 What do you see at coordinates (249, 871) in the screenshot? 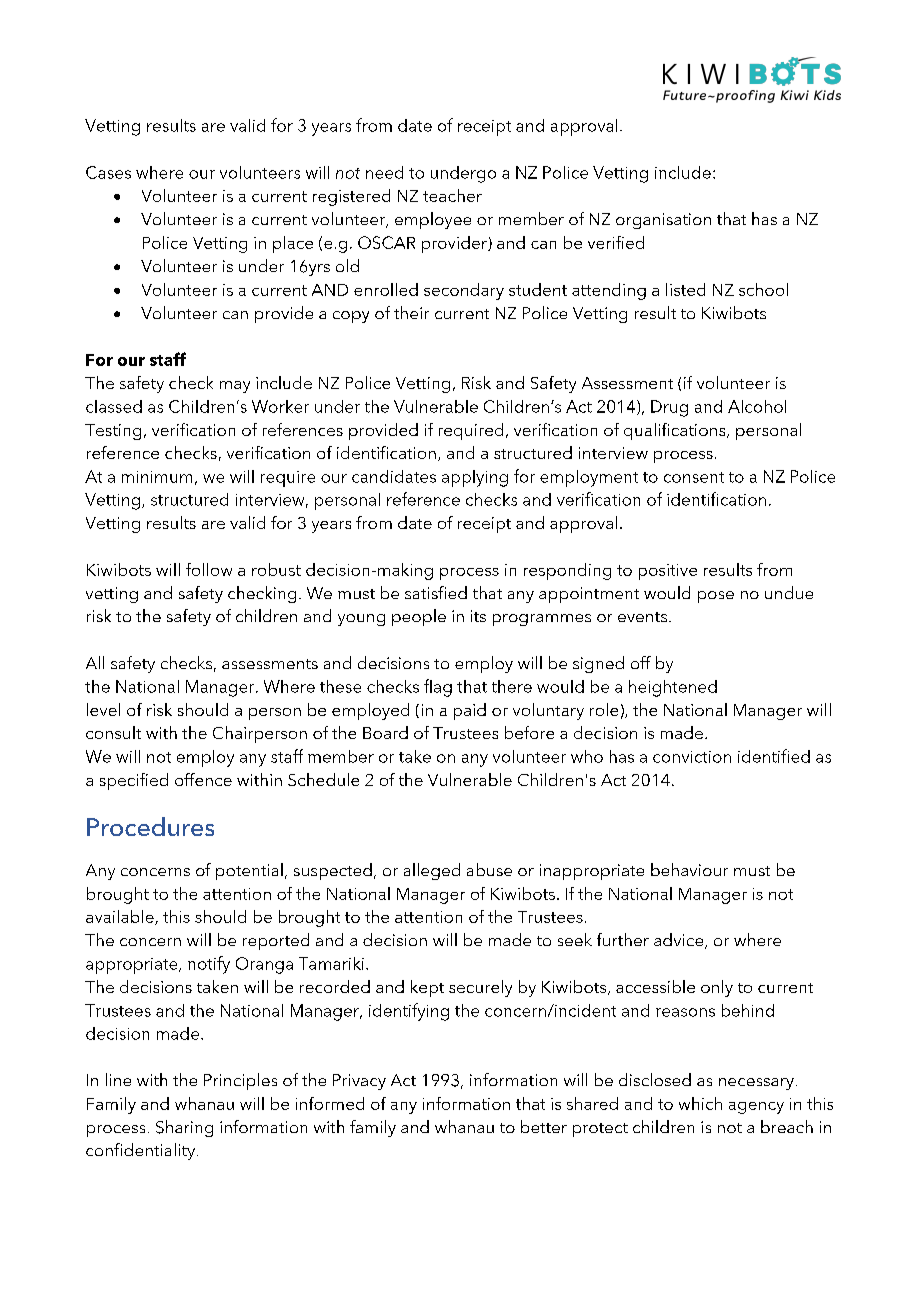
I see `potential` at bounding box center [249, 871].
